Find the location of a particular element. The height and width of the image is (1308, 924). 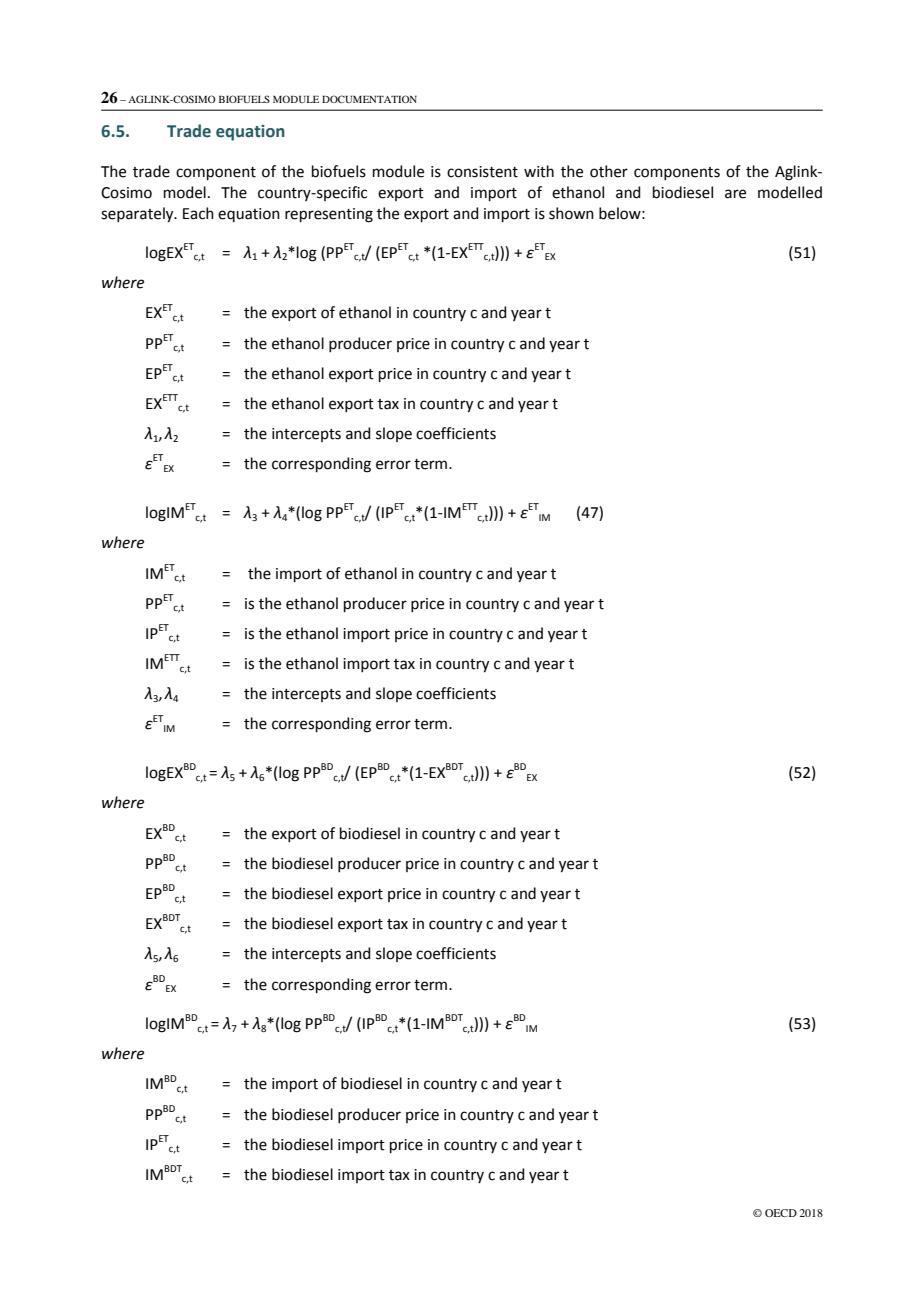

consistent is located at coordinates (482, 172).
